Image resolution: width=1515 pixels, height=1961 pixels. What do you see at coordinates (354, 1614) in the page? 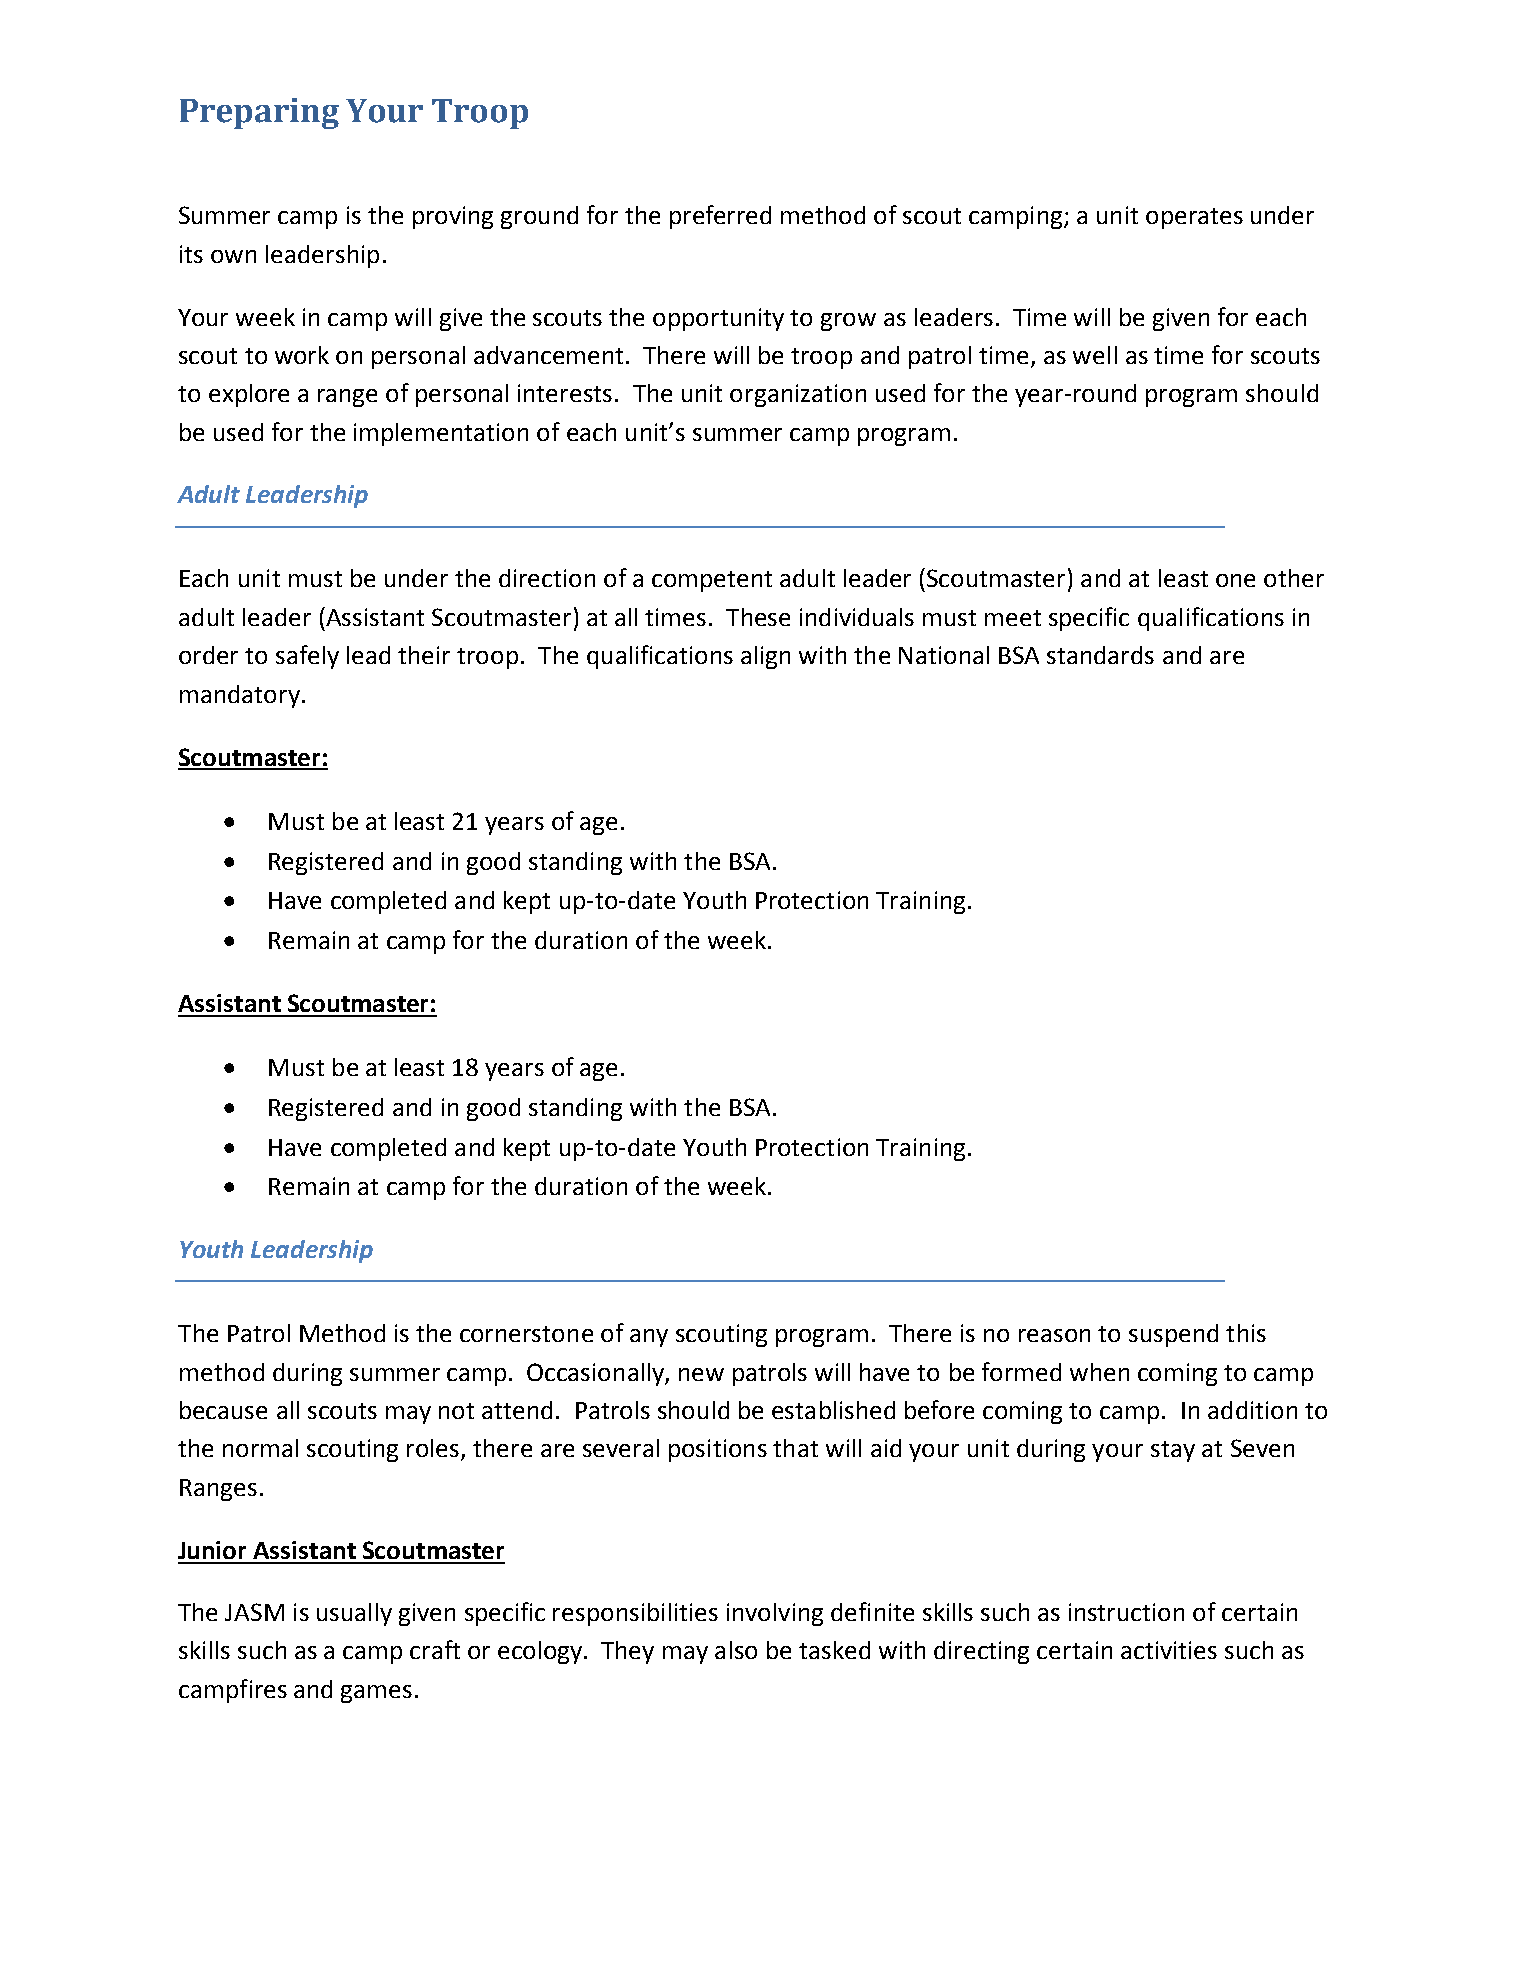
I see `usually` at bounding box center [354, 1614].
